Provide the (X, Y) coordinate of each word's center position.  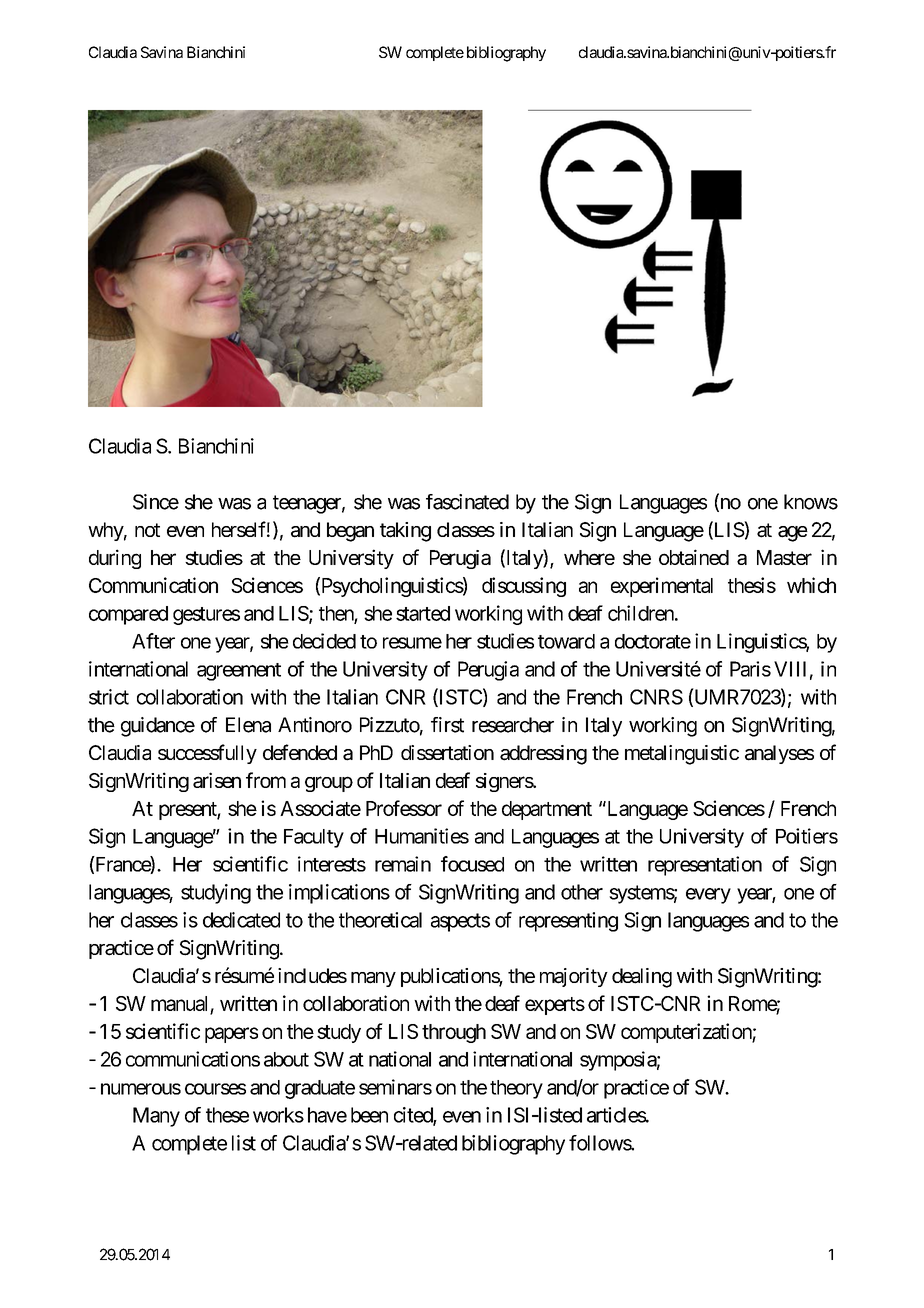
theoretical (380, 920)
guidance (158, 727)
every (708, 896)
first (447, 725)
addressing (543, 755)
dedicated (241, 920)
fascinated (467, 502)
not (147, 530)
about (286, 1059)
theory (516, 1089)
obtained (694, 557)
